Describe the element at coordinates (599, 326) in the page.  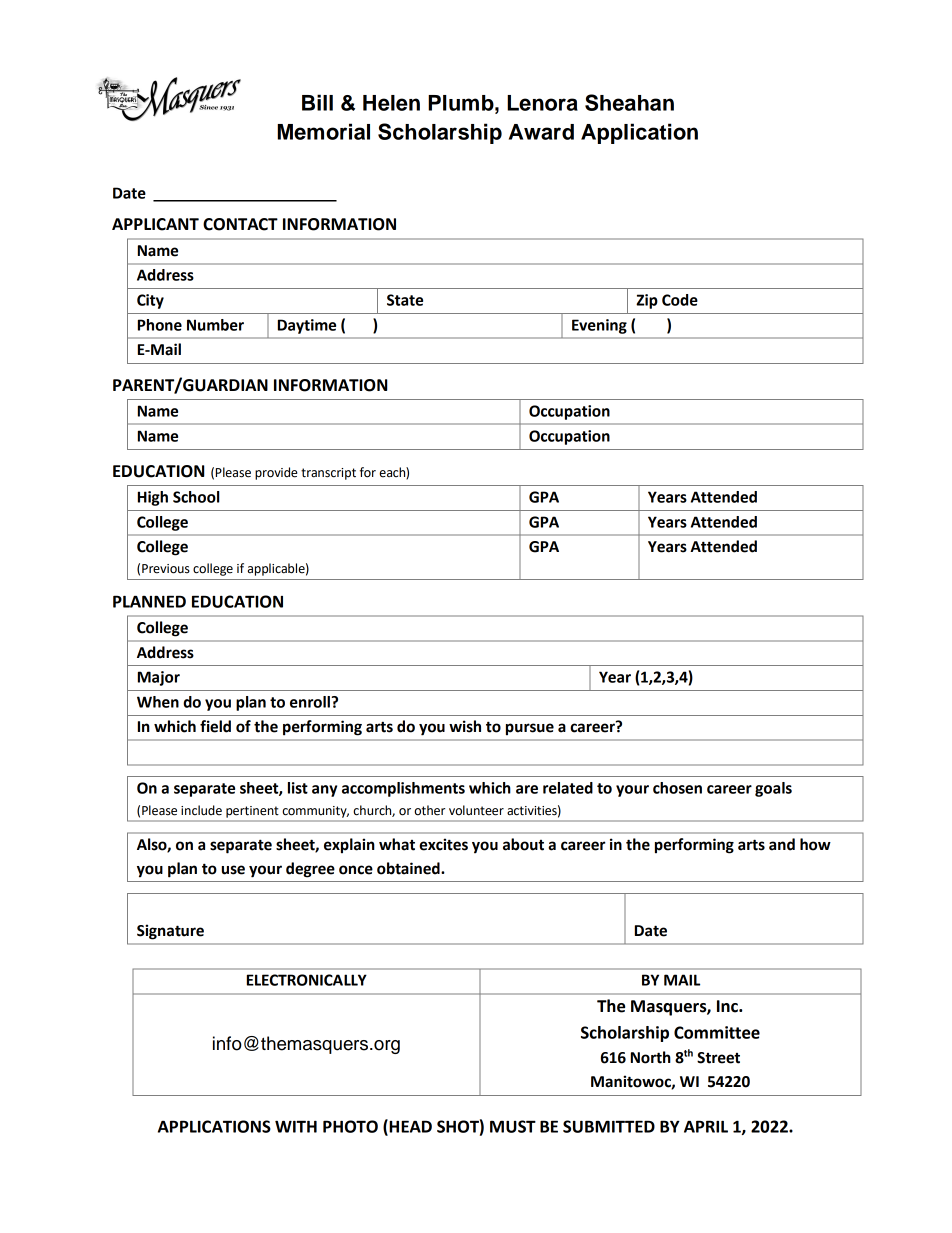
I see `Evening` at that location.
